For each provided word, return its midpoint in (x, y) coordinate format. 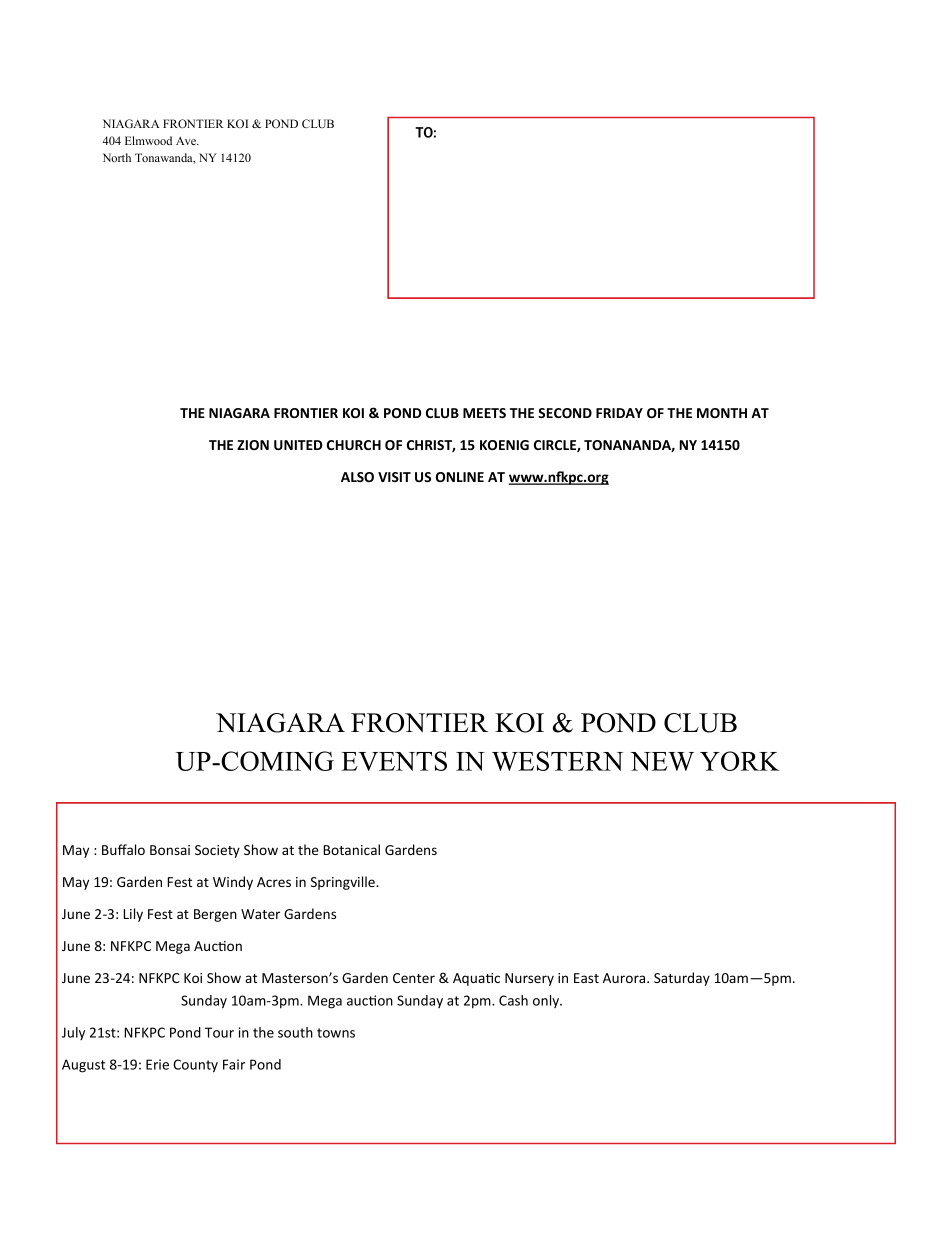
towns (336, 1033)
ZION (253, 445)
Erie (157, 1064)
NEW (662, 761)
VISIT (394, 477)
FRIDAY (619, 413)
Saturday (682, 979)
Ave (187, 141)
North (117, 157)
